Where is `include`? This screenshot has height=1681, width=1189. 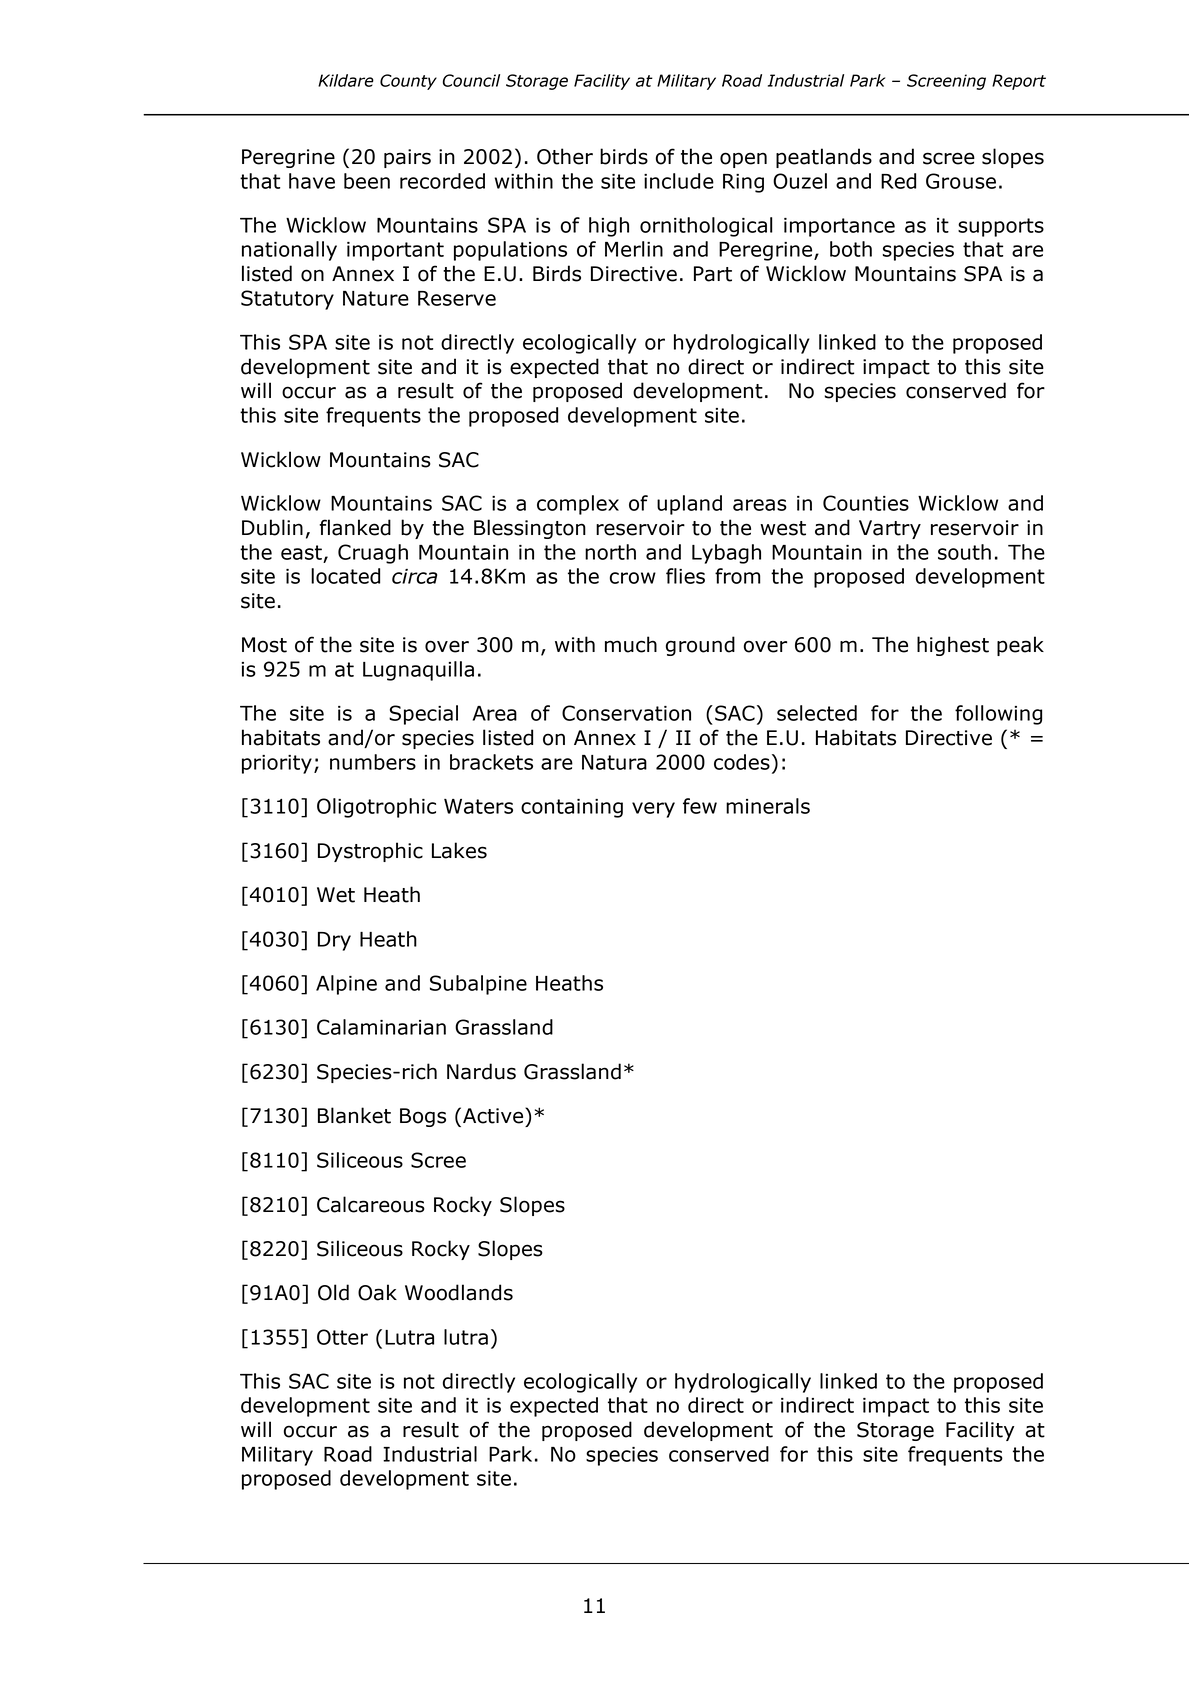
include is located at coordinates (679, 181).
